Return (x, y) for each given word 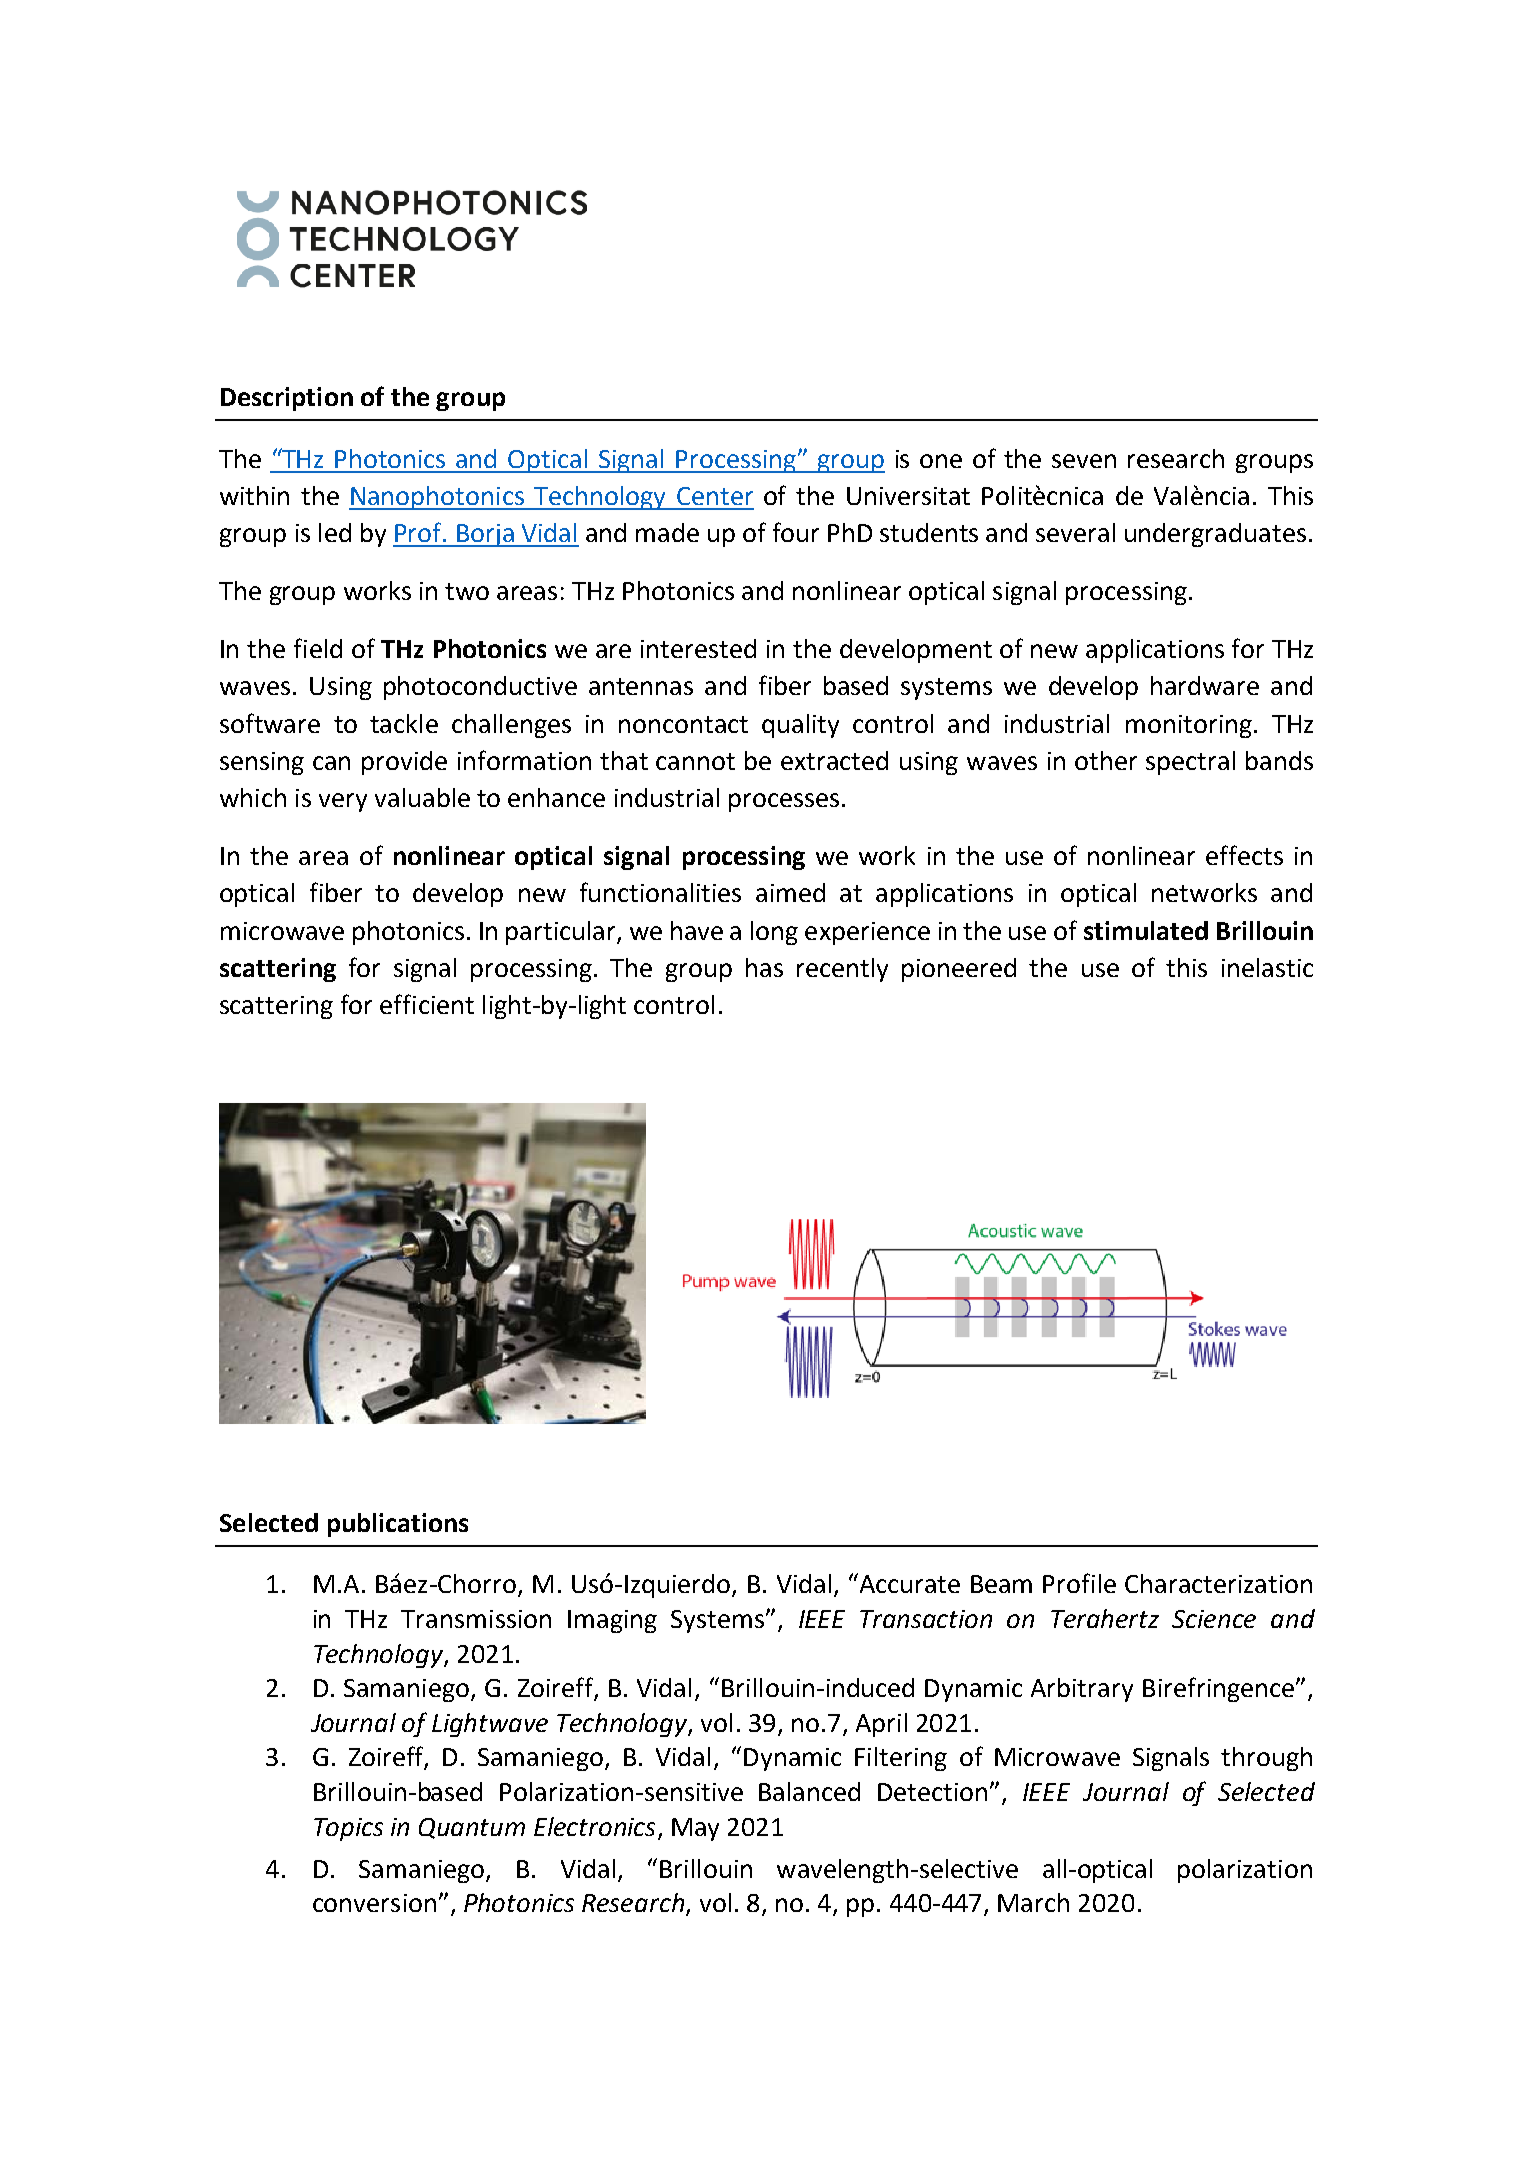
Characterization (1218, 1583)
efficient (427, 1004)
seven (1084, 461)
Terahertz (1105, 1618)
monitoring (1189, 726)
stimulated (1146, 930)
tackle (404, 723)
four (796, 532)
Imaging (612, 1621)
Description (287, 399)
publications (398, 1525)
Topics (348, 1829)
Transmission (476, 1619)
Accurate (910, 1584)
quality (800, 726)
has (764, 967)
